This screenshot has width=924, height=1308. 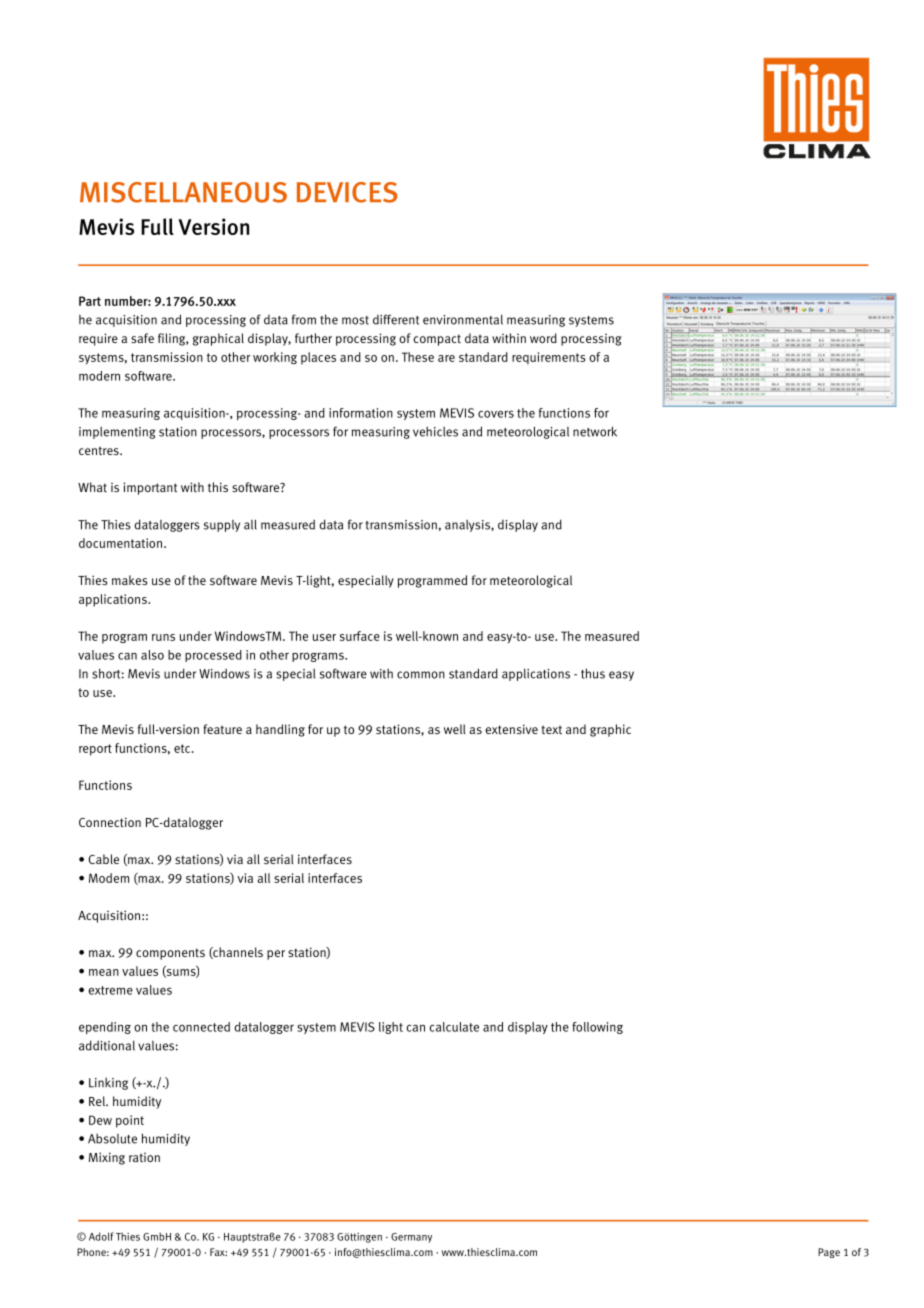 I want to click on thus, so click(x=593, y=673).
